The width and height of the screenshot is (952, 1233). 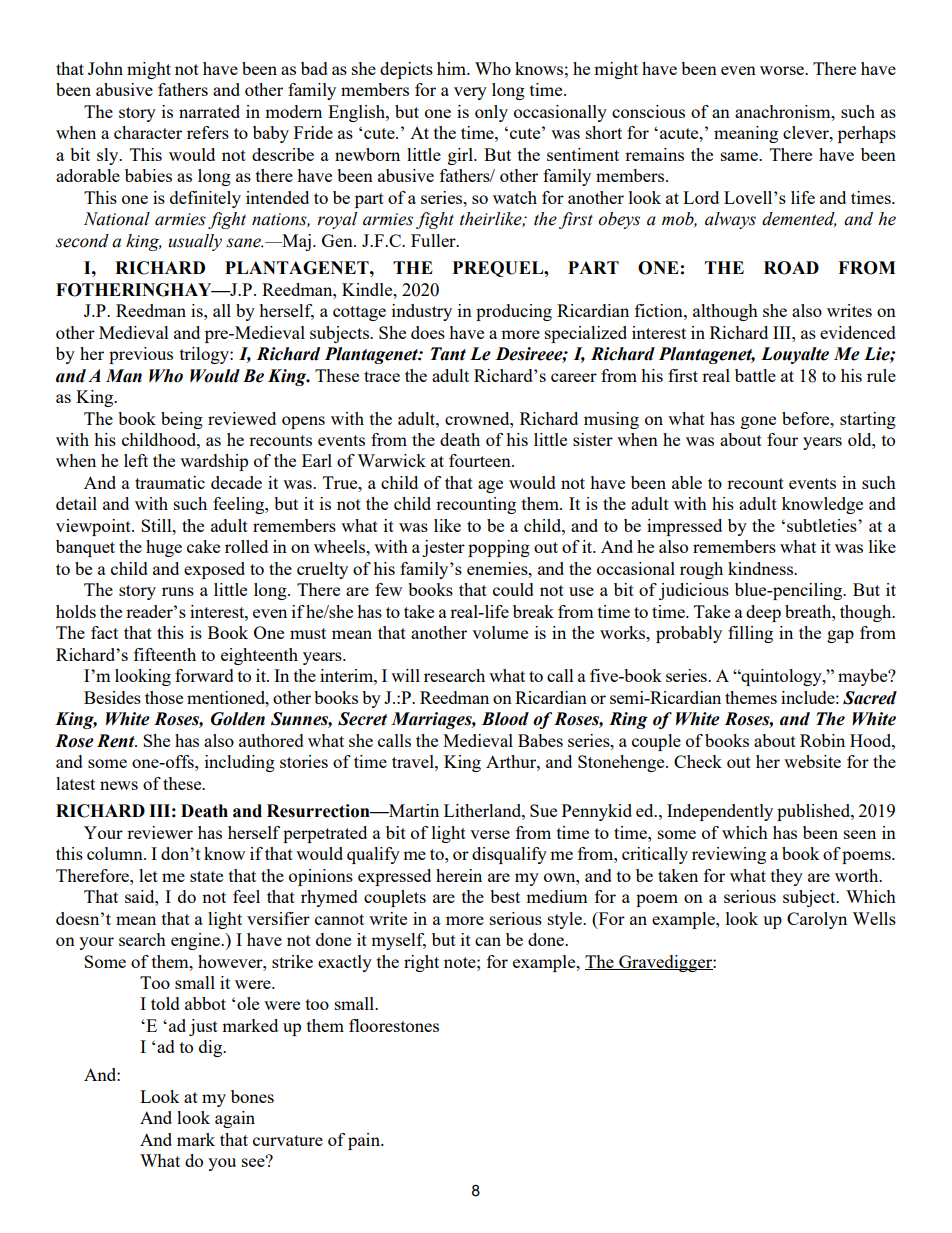 What do you see at coordinates (817, 920) in the screenshot?
I see `Carolyn` at bounding box center [817, 920].
